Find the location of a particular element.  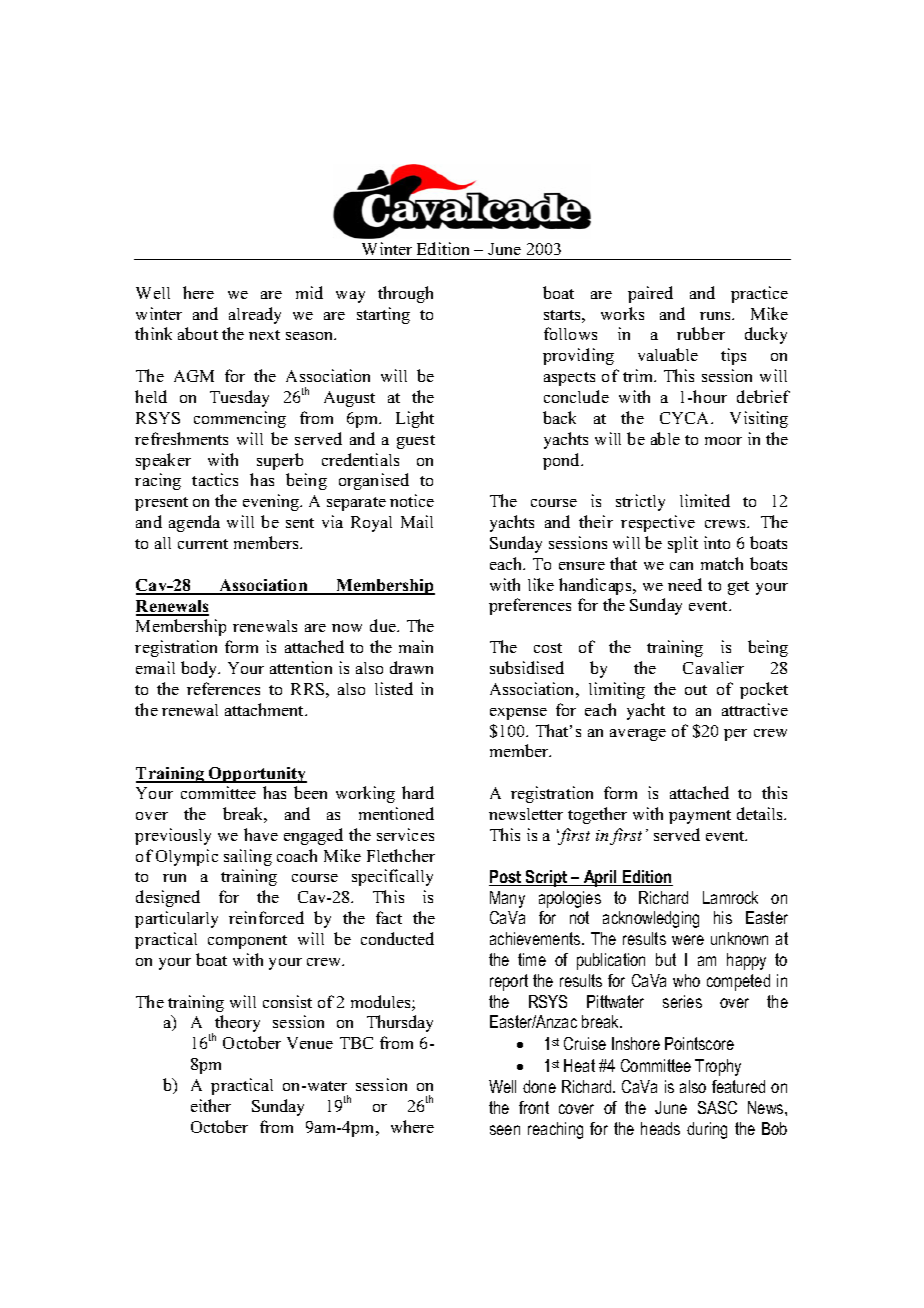

seen is located at coordinates (505, 1130).
